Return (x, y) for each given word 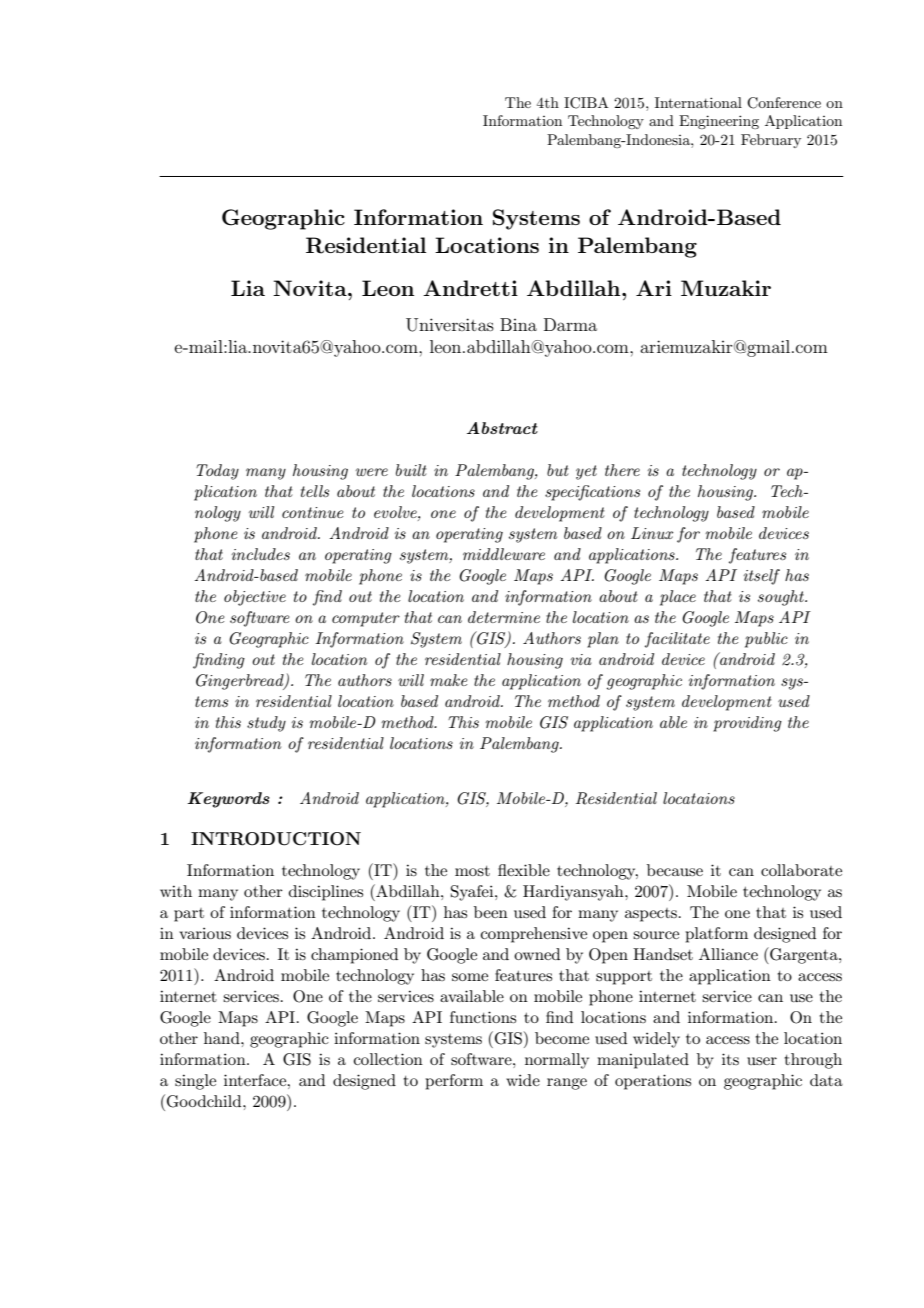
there (622, 470)
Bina (518, 324)
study (266, 724)
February (771, 141)
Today (217, 472)
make (448, 680)
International (698, 102)
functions (483, 1017)
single (195, 1082)
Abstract (502, 428)
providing (747, 724)
